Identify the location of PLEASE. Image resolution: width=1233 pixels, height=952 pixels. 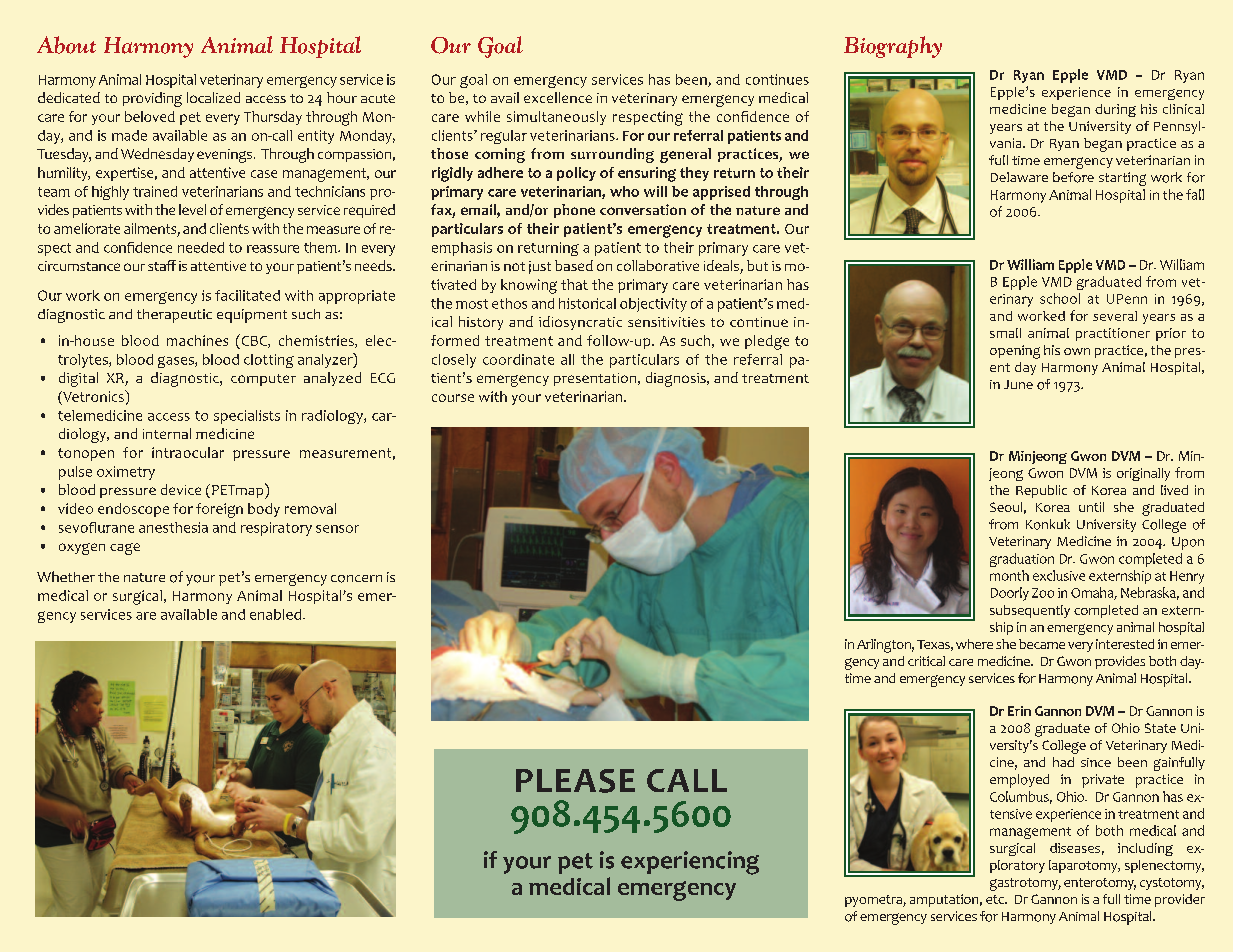
(575, 781).
